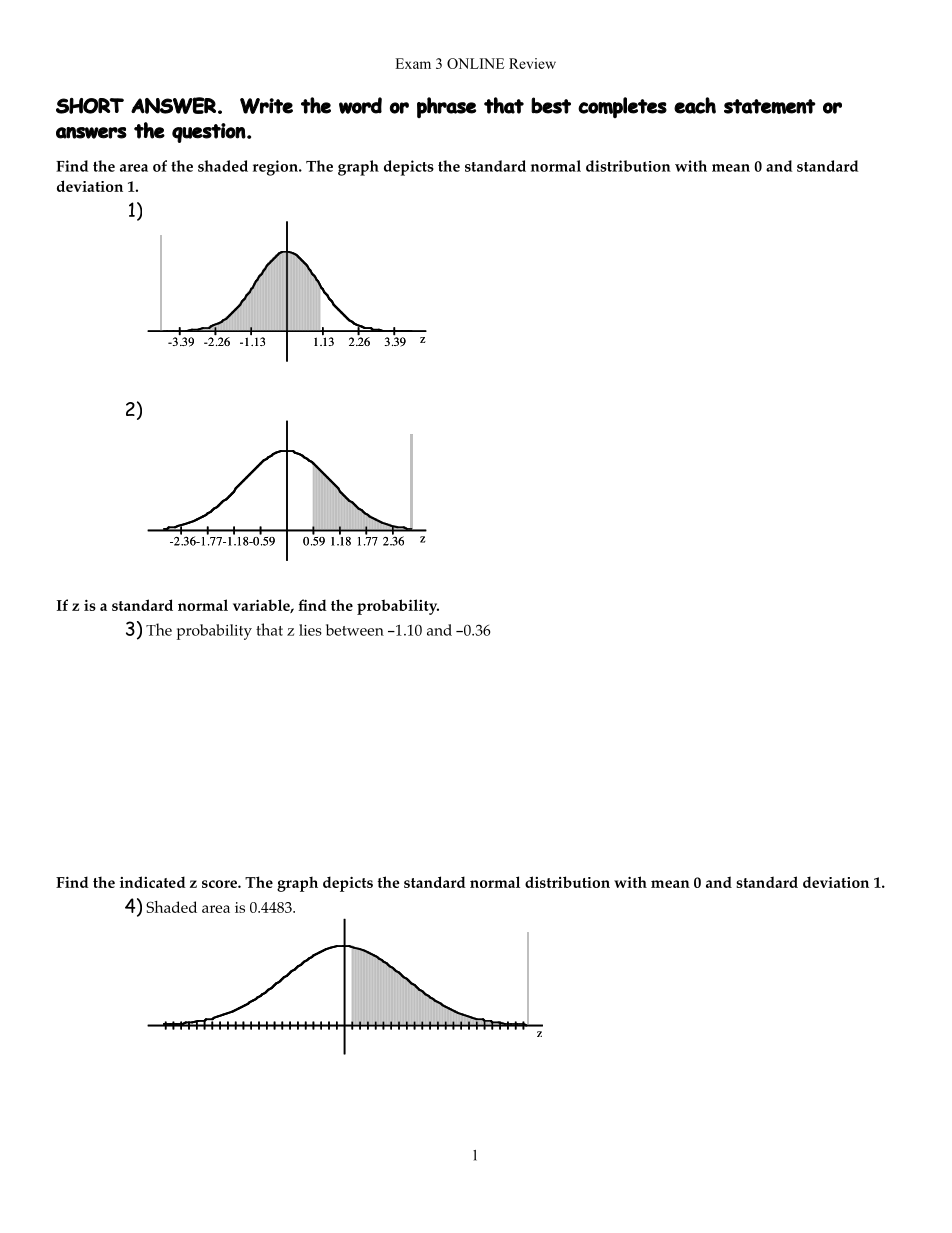 This screenshot has width=952, height=1233. What do you see at coordinates (695, 105) in the screenshot?
I see `each` at bounding box center [695, 105].
